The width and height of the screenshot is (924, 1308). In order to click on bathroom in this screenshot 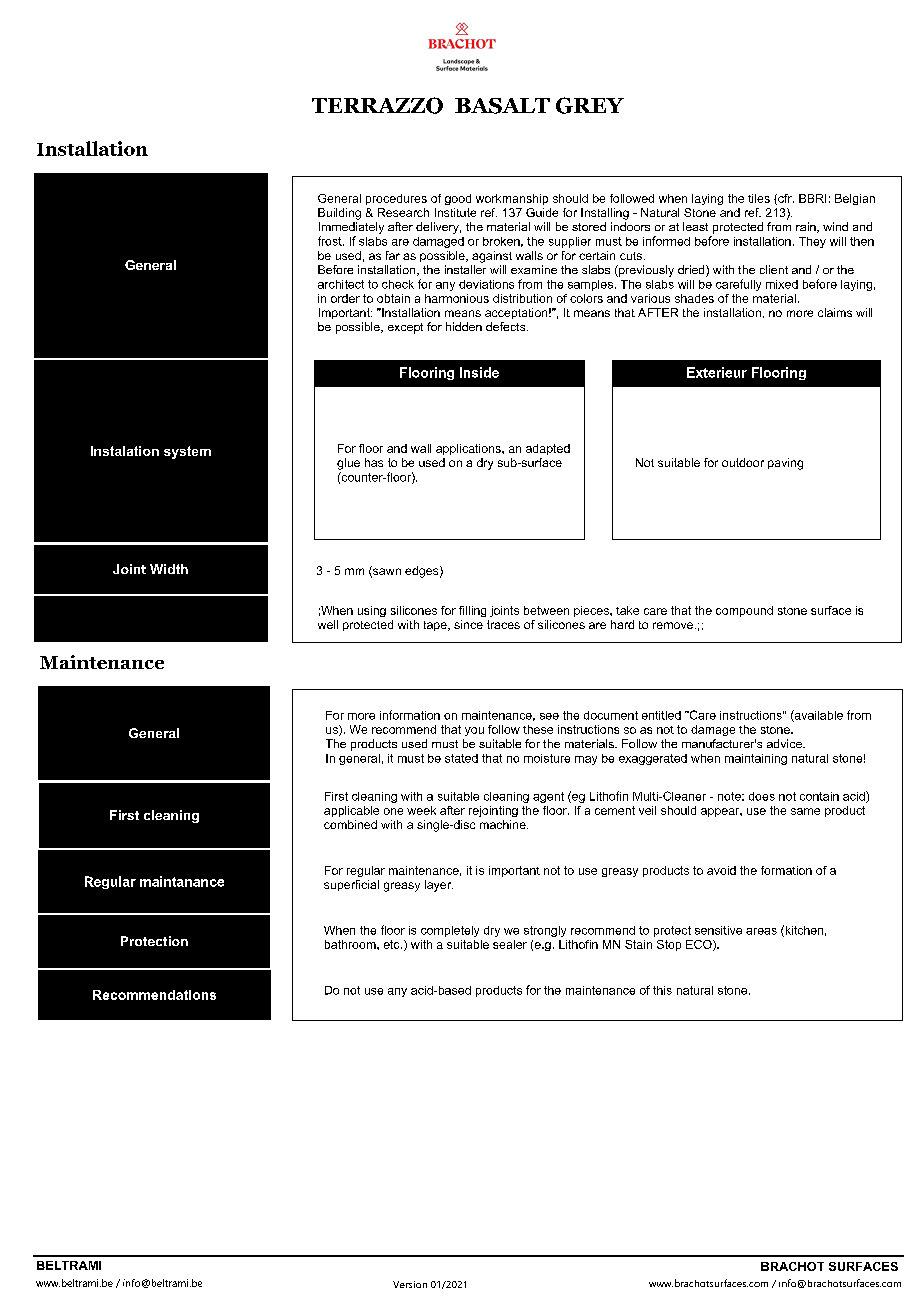, I will do `click(351, 944)`.
